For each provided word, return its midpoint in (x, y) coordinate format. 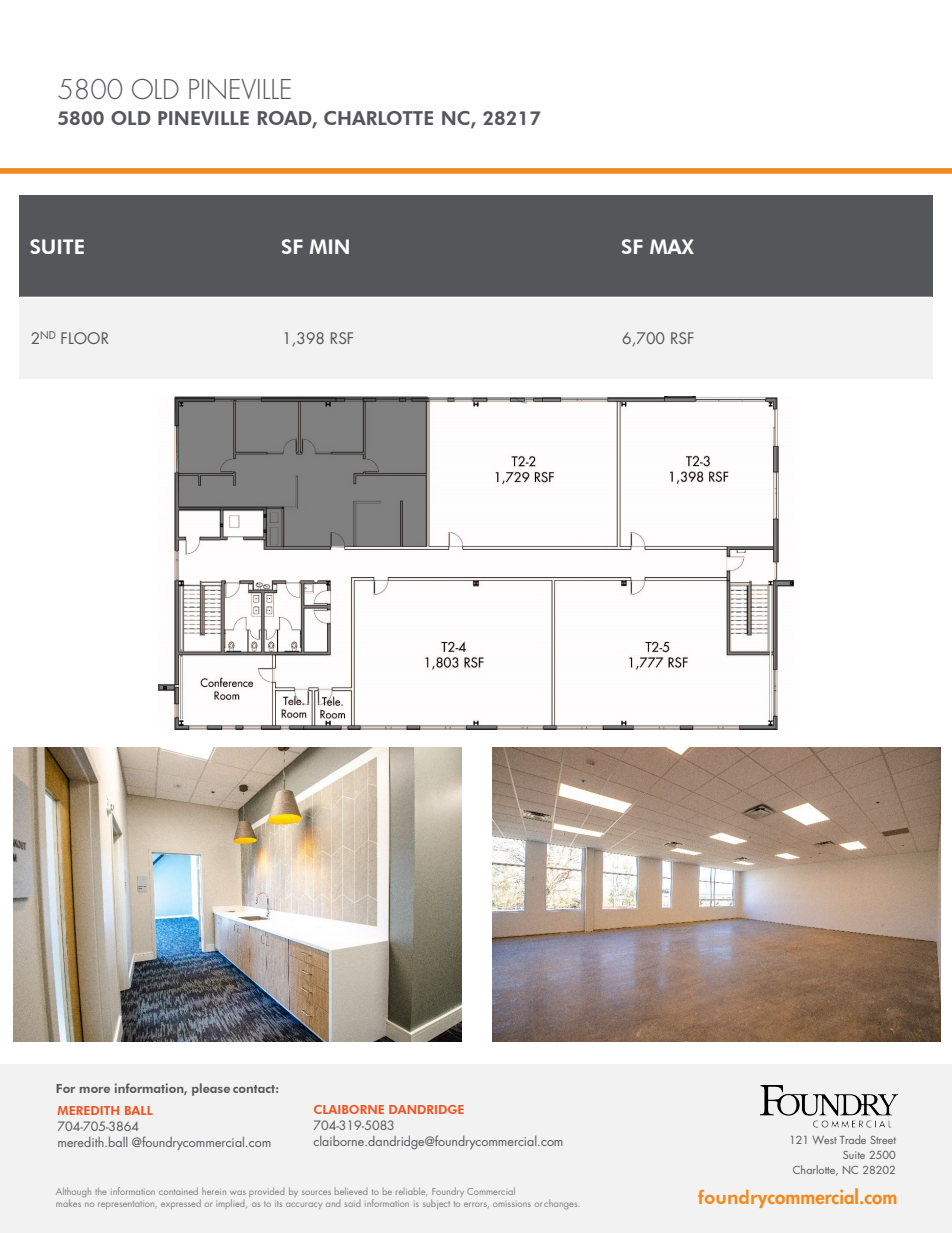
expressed (181, 1204)
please (211, 1089)
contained (178, 1191)
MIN (329, 246)
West (824, 1140)
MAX (672, 246)
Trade (853, 1139)
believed (351, 1191)
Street (883, 1140)
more (95, 1090)
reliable (411, 1191)
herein (214, 1191)
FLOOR (85, 338)
